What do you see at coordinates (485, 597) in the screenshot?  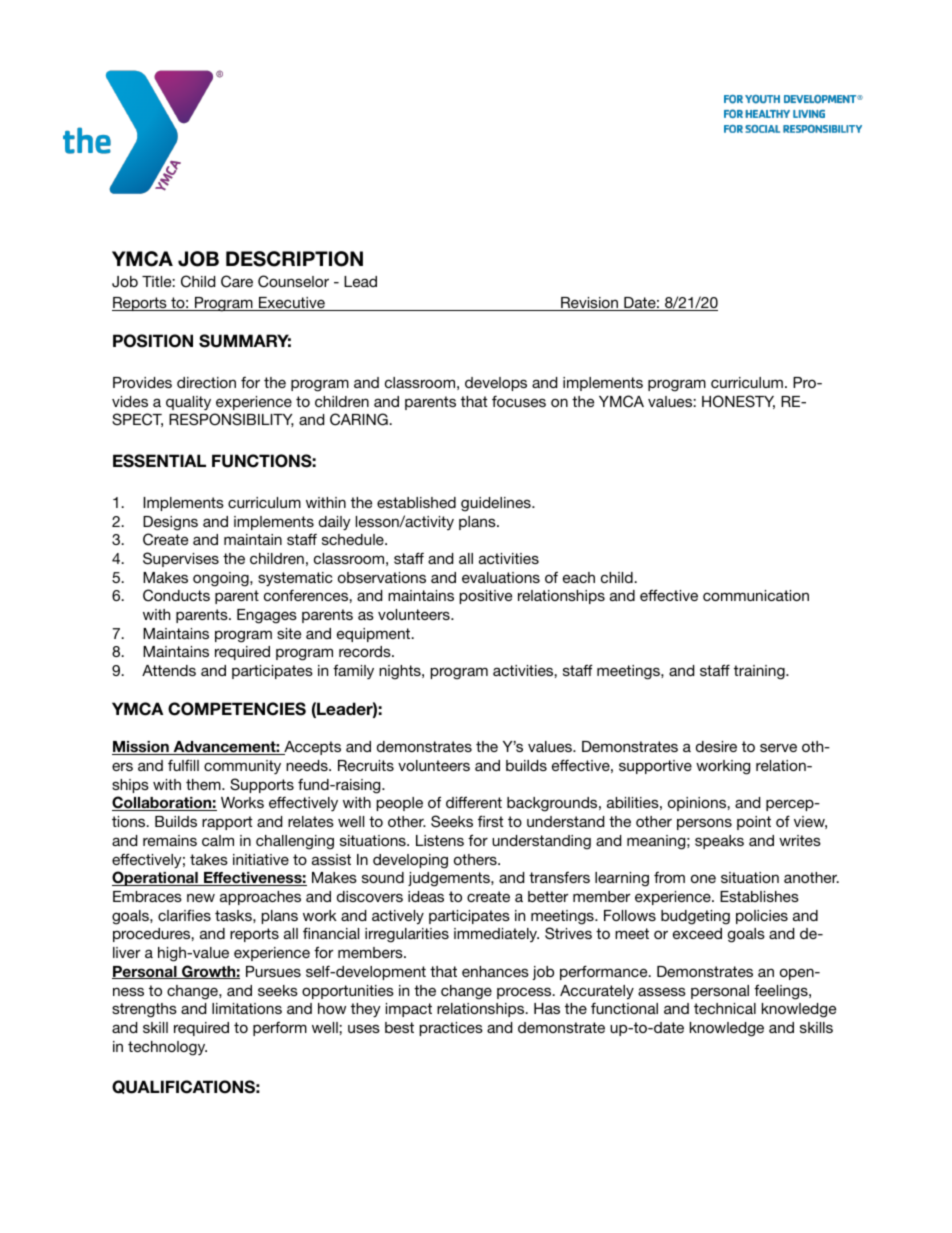 I see `positive` at bounding box center [485, 597].
